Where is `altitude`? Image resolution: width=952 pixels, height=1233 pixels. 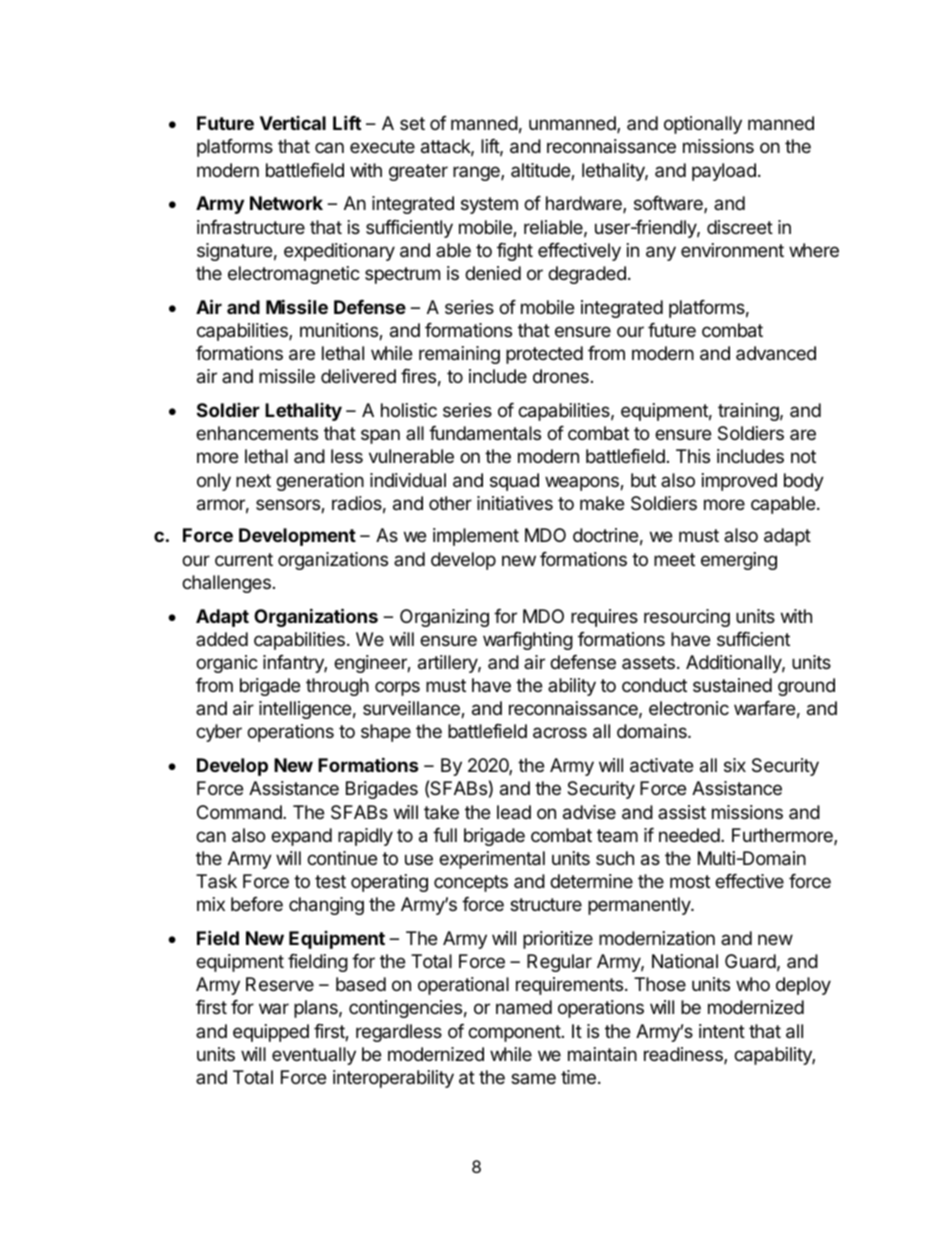 altitude is located at coordinates (541, 171).
